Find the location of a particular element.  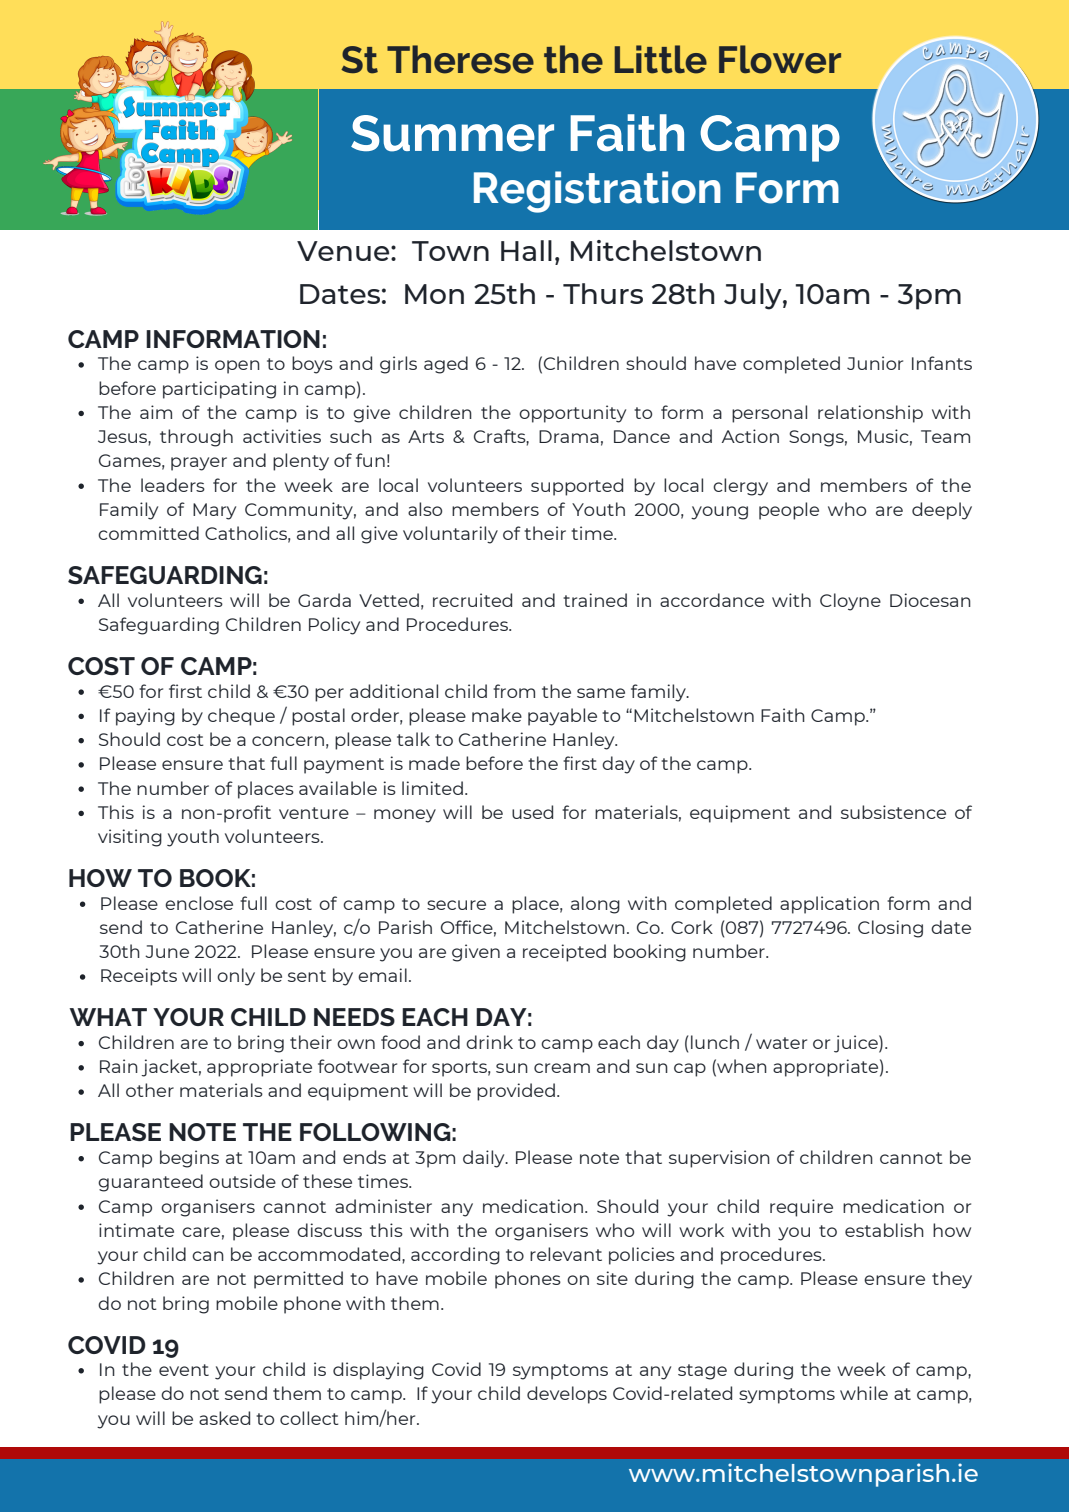

begins is located at coordinates (189, 1159).
